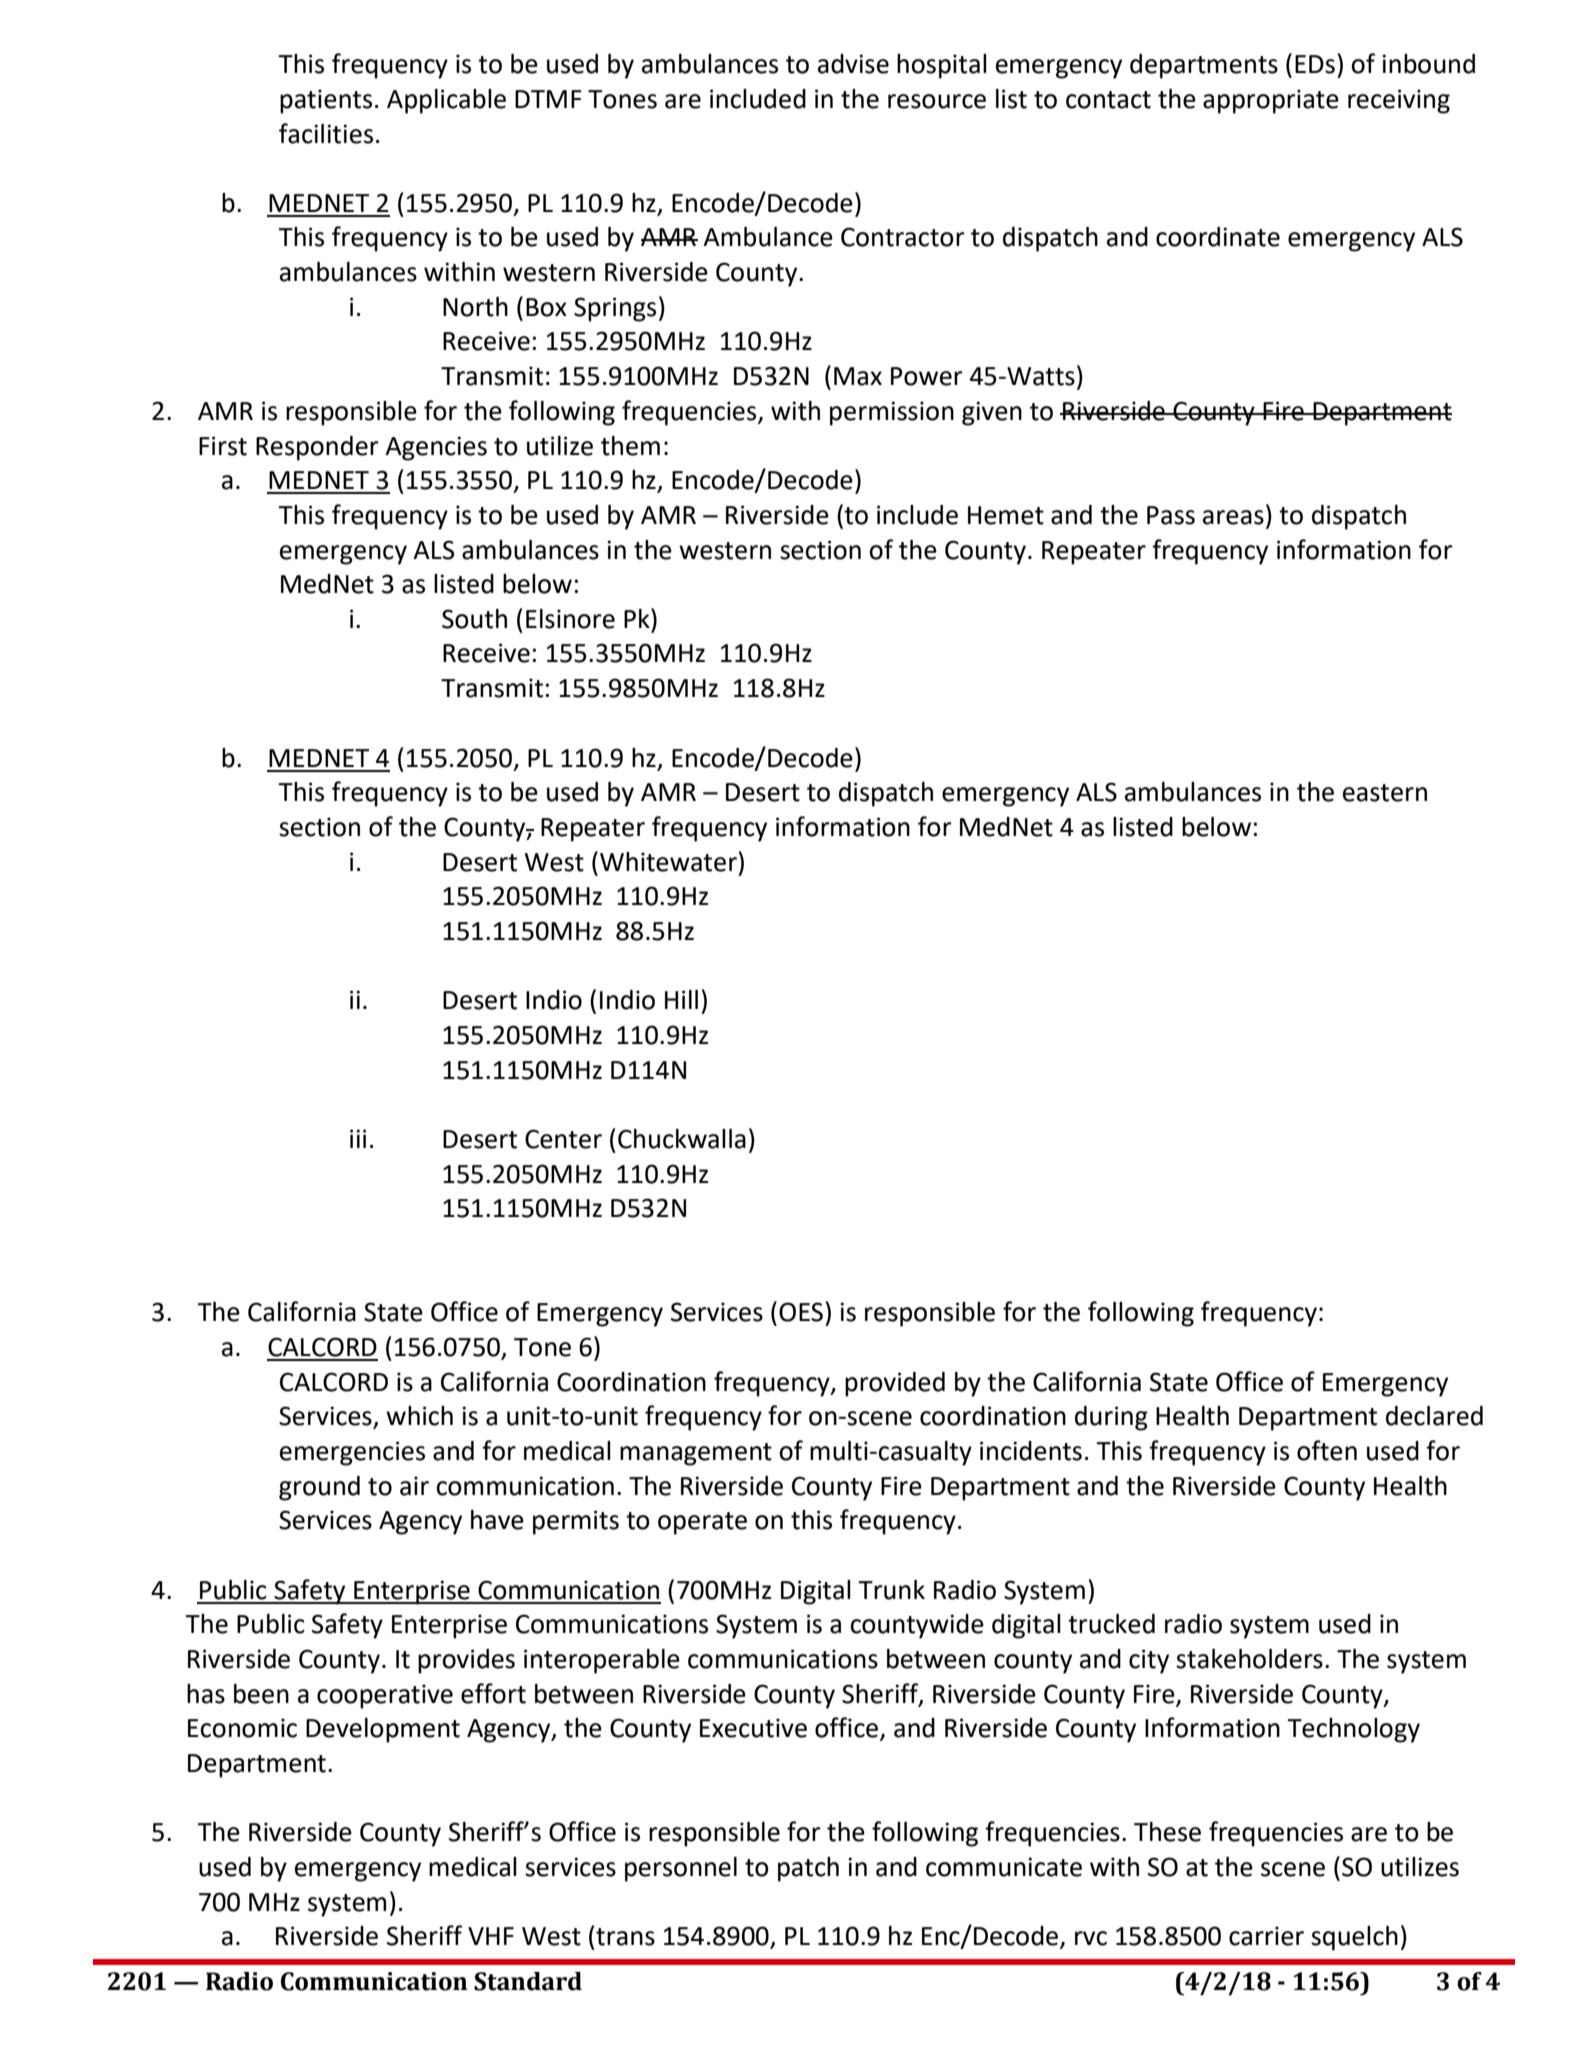  Describe the element at coordinates (326, 133) in the screenshot. I see `facilities` at that location.
